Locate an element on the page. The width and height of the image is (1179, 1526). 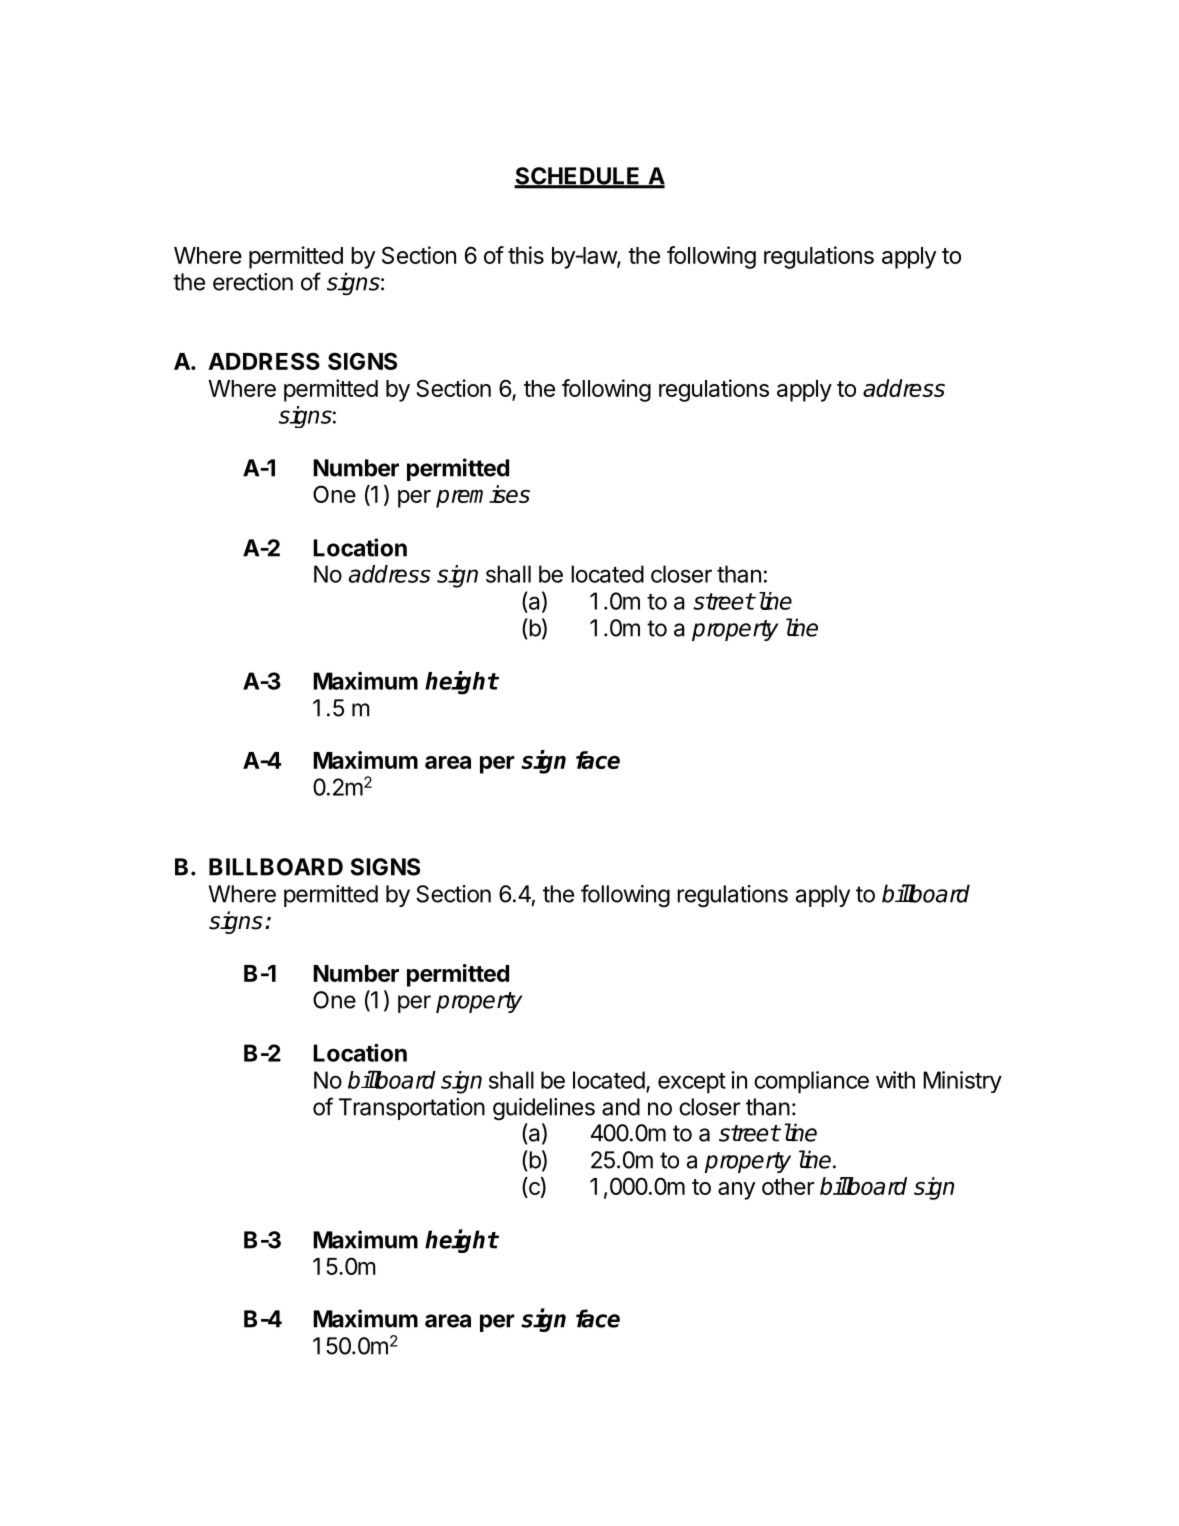
erection is located at coordinates (253, 282).
